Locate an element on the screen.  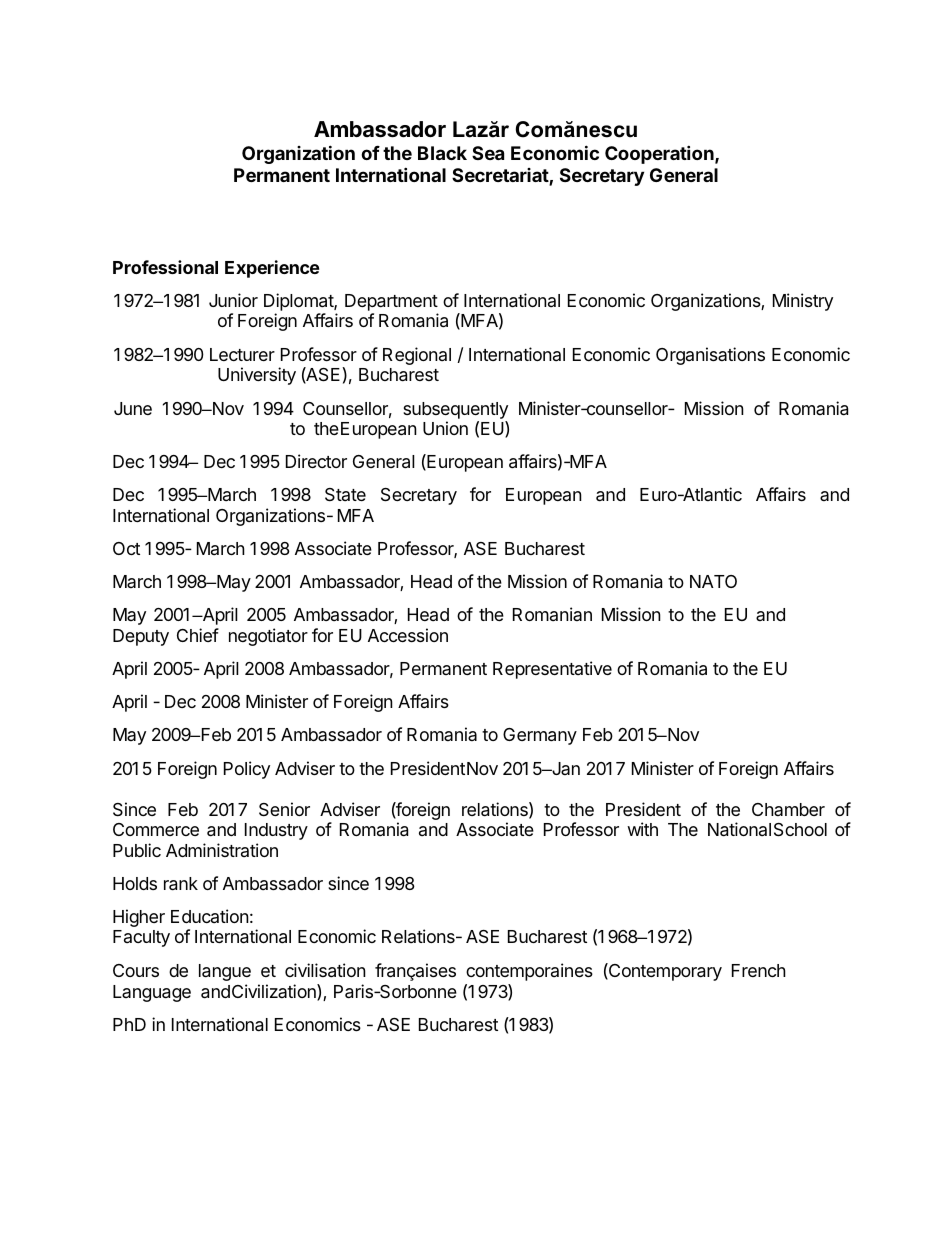
Professional is located at coordinates (165, 267).
